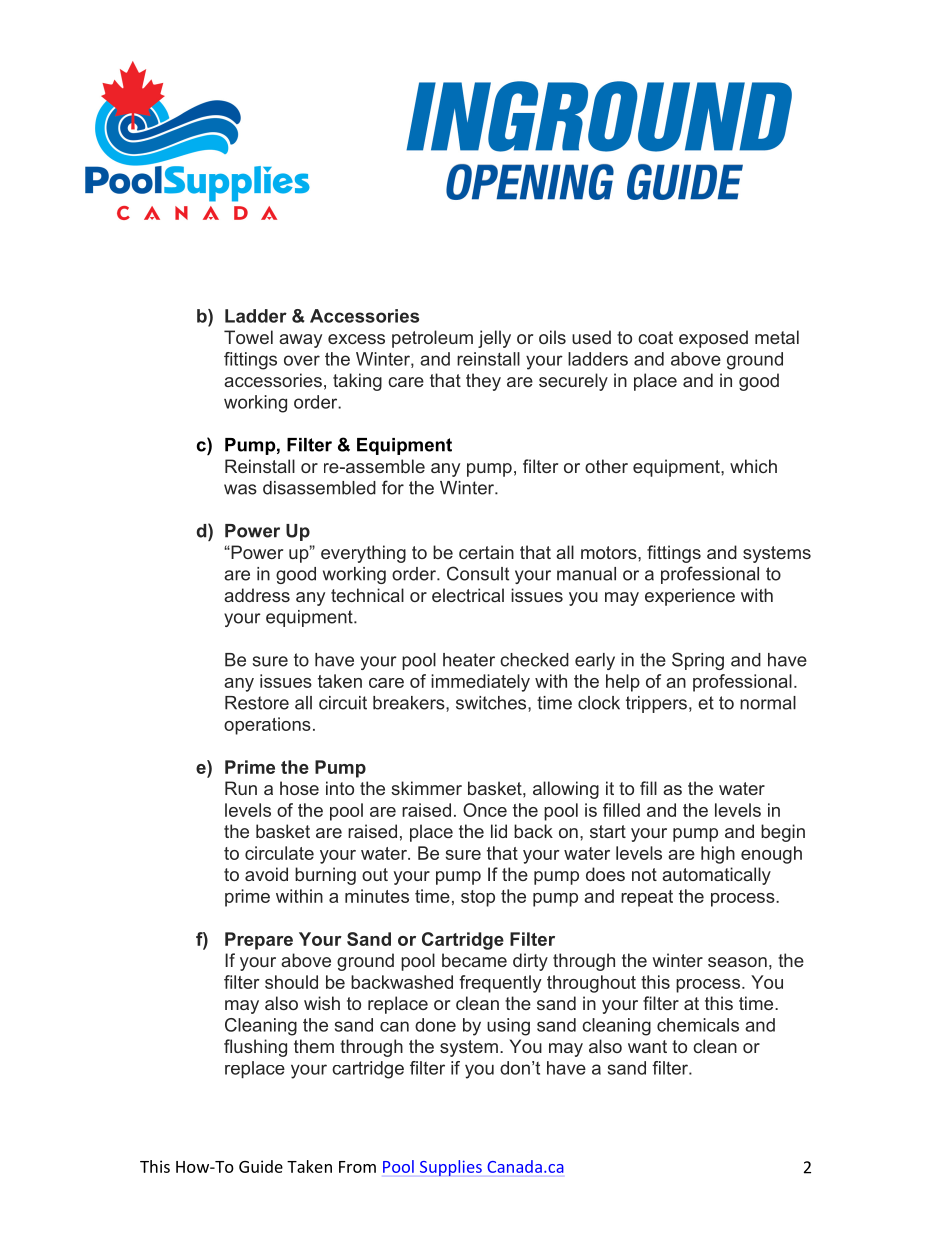 This page has height=1233, width=952. What do you see at coordinates (478, 898) in the page?
I see `stop` at bounding box center [478, 898].
